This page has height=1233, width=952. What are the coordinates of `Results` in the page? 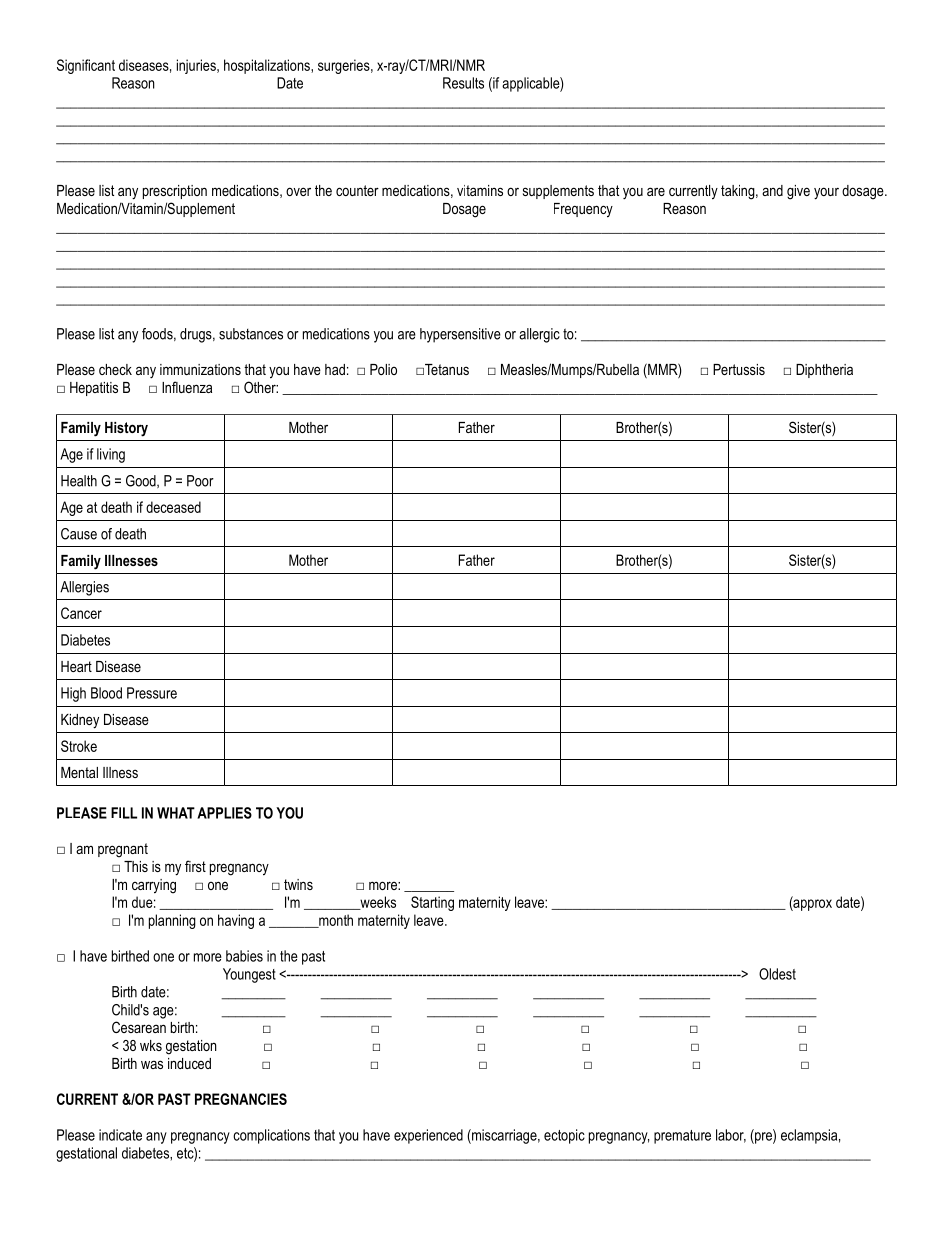 It's located at (463, 83).
